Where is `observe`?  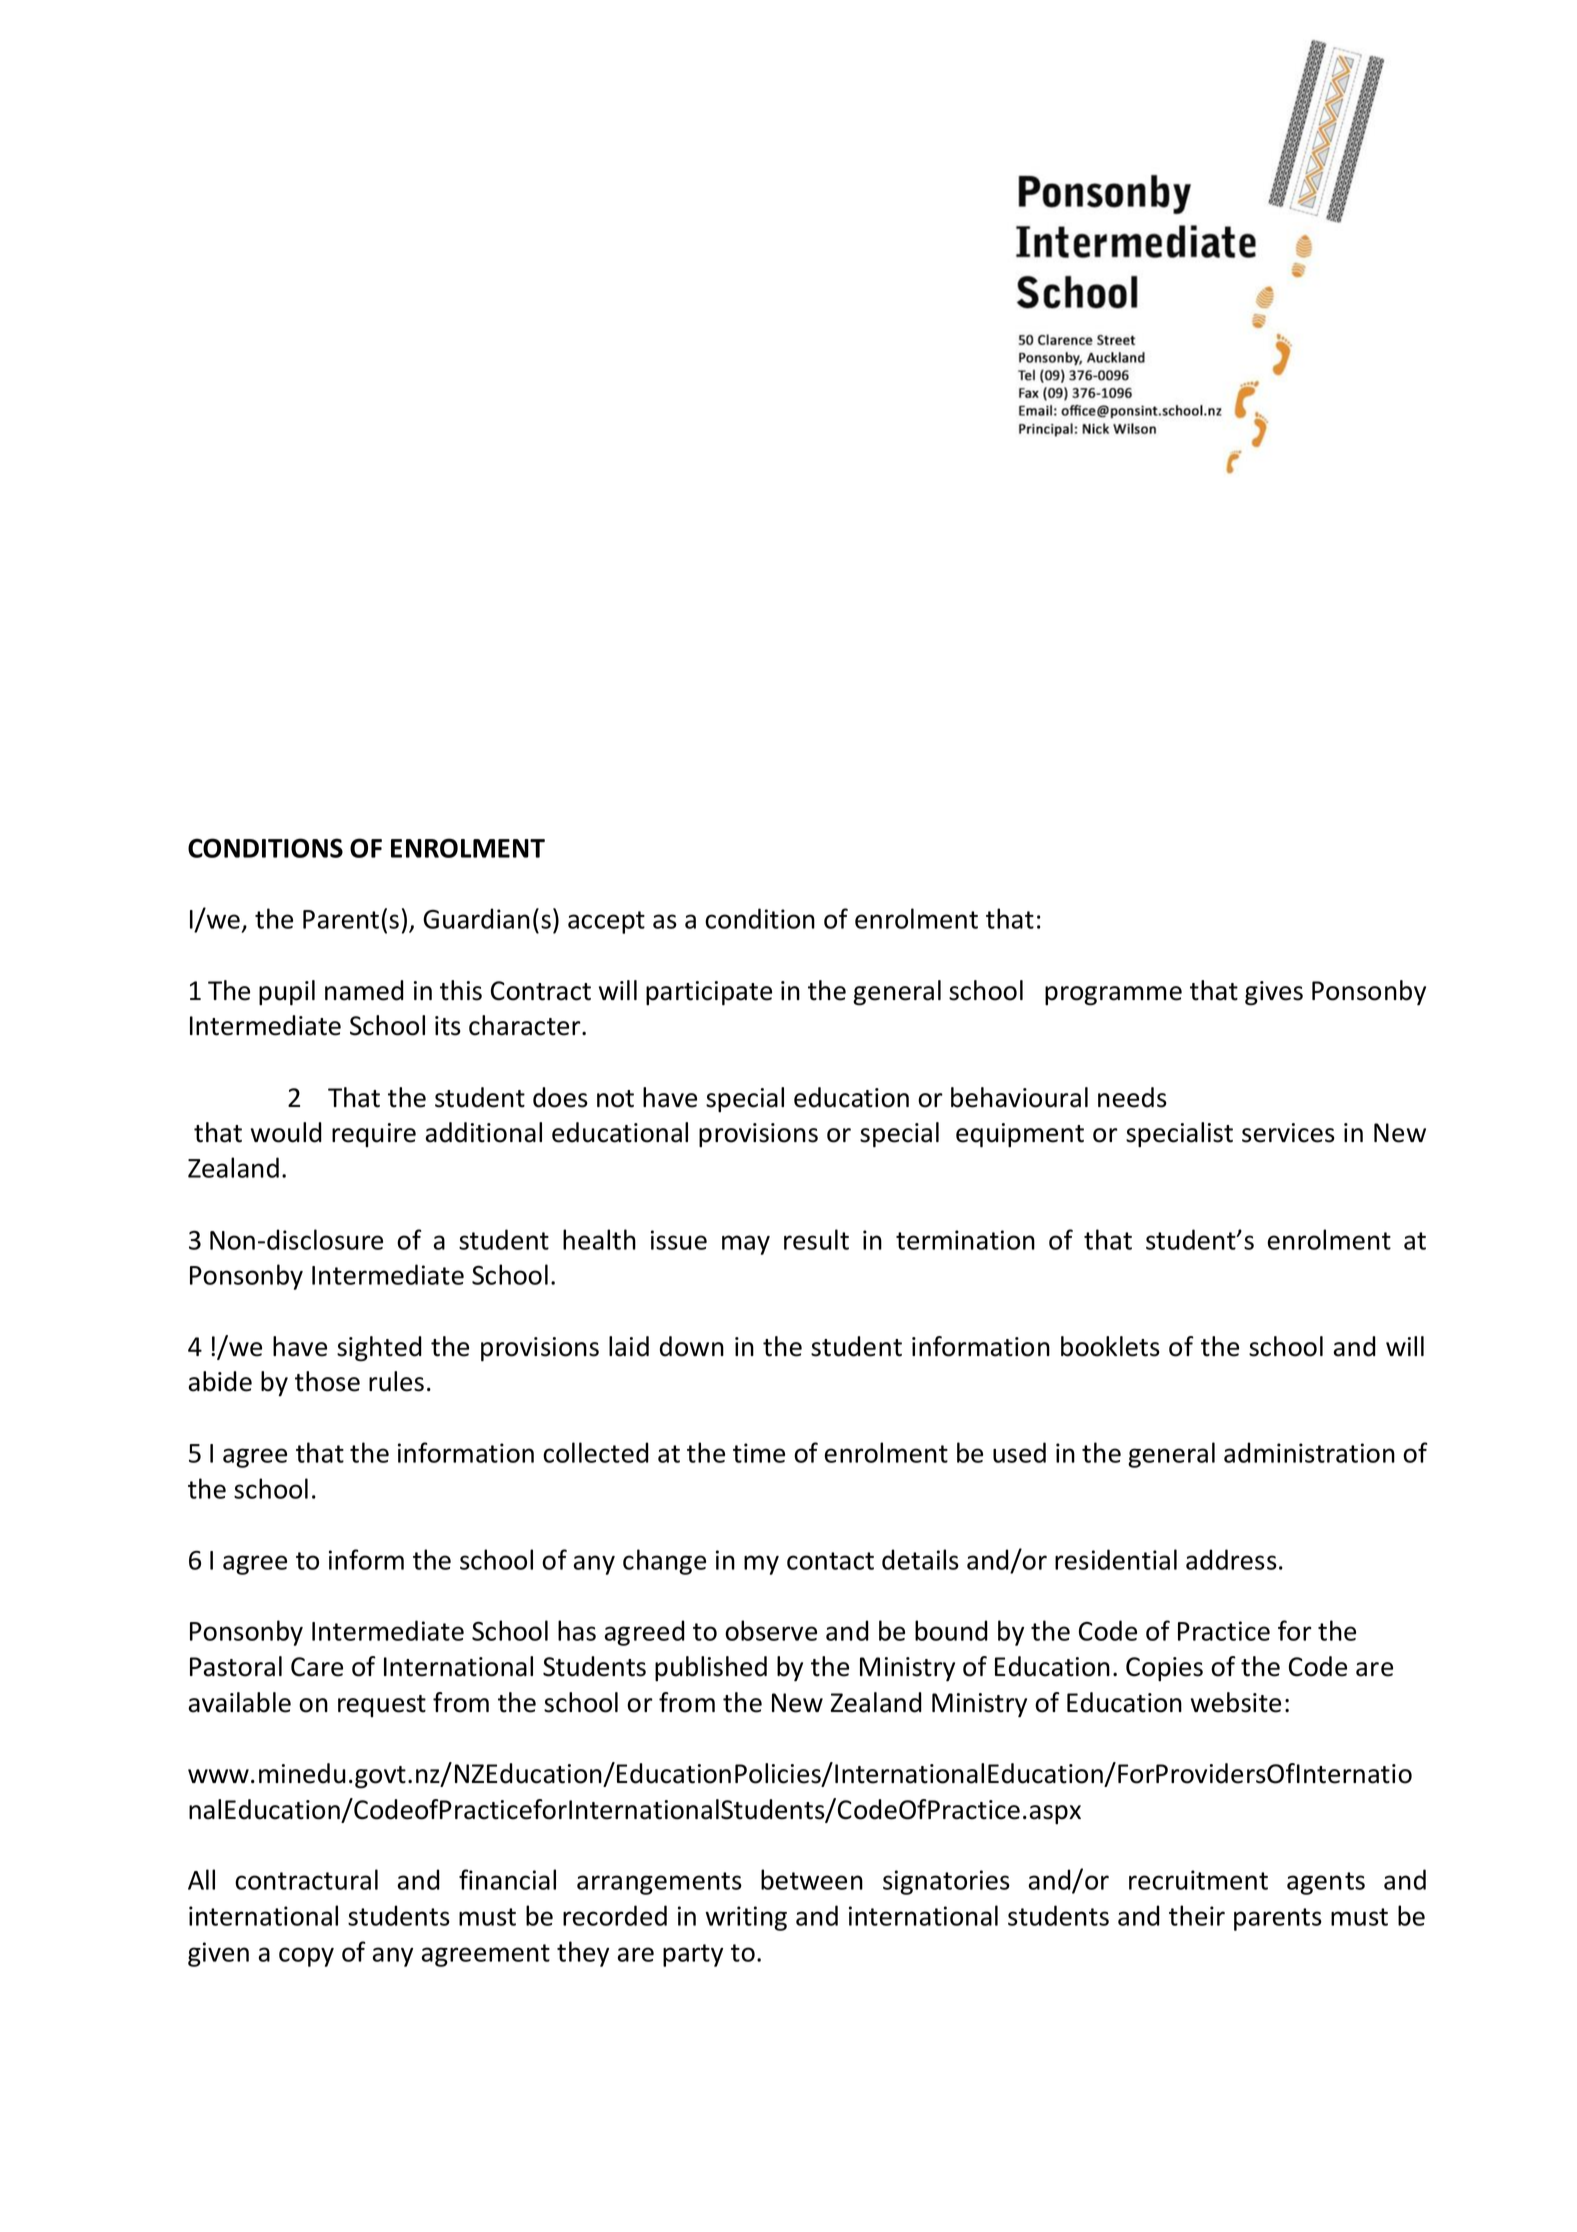 observe is located at coordinates (771, 1630).
